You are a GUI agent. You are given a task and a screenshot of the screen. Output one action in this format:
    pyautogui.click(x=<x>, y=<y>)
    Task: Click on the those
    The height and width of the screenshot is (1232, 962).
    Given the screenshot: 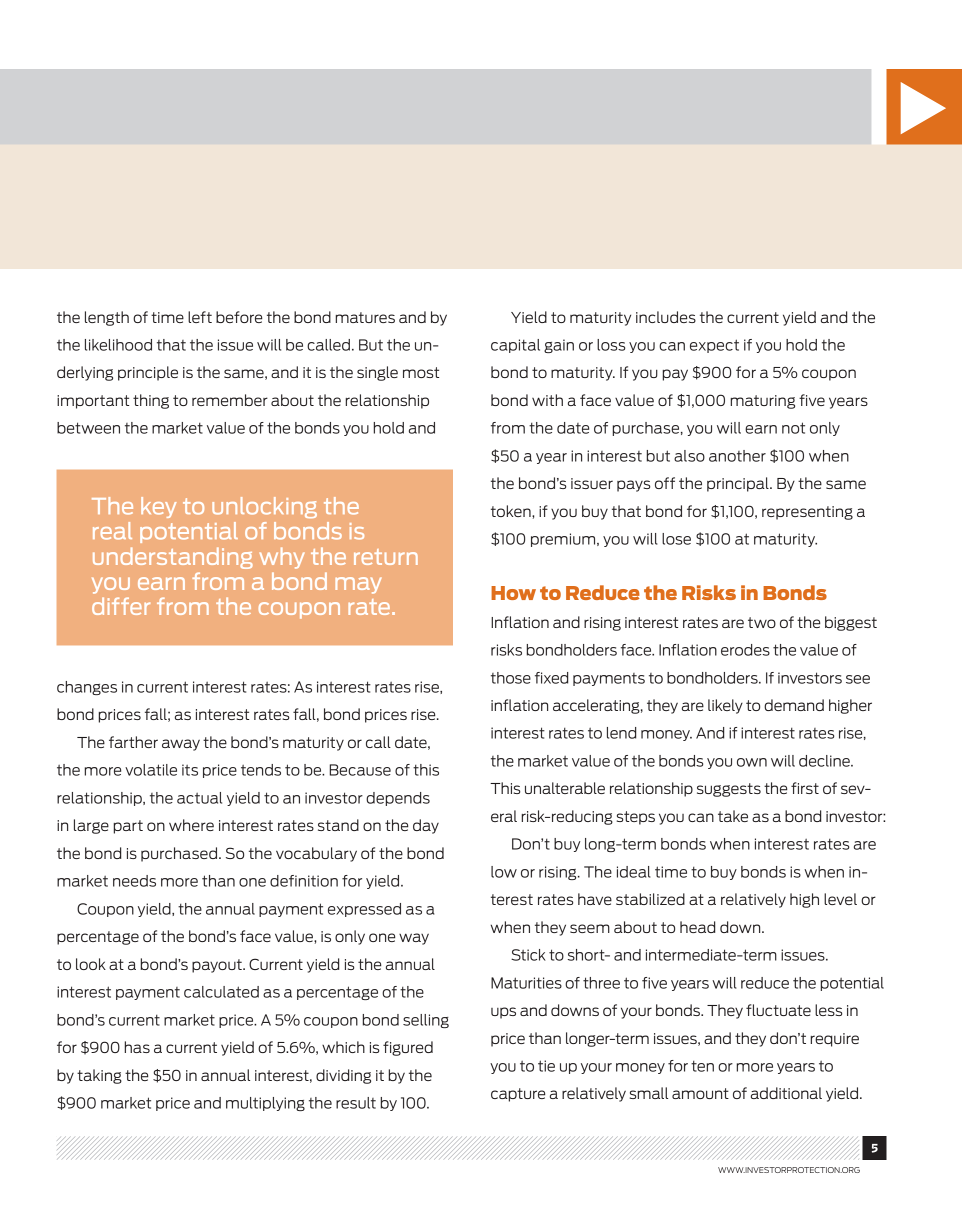 What is the action you would take?
    pyautogui.click(x=511, y=678)
